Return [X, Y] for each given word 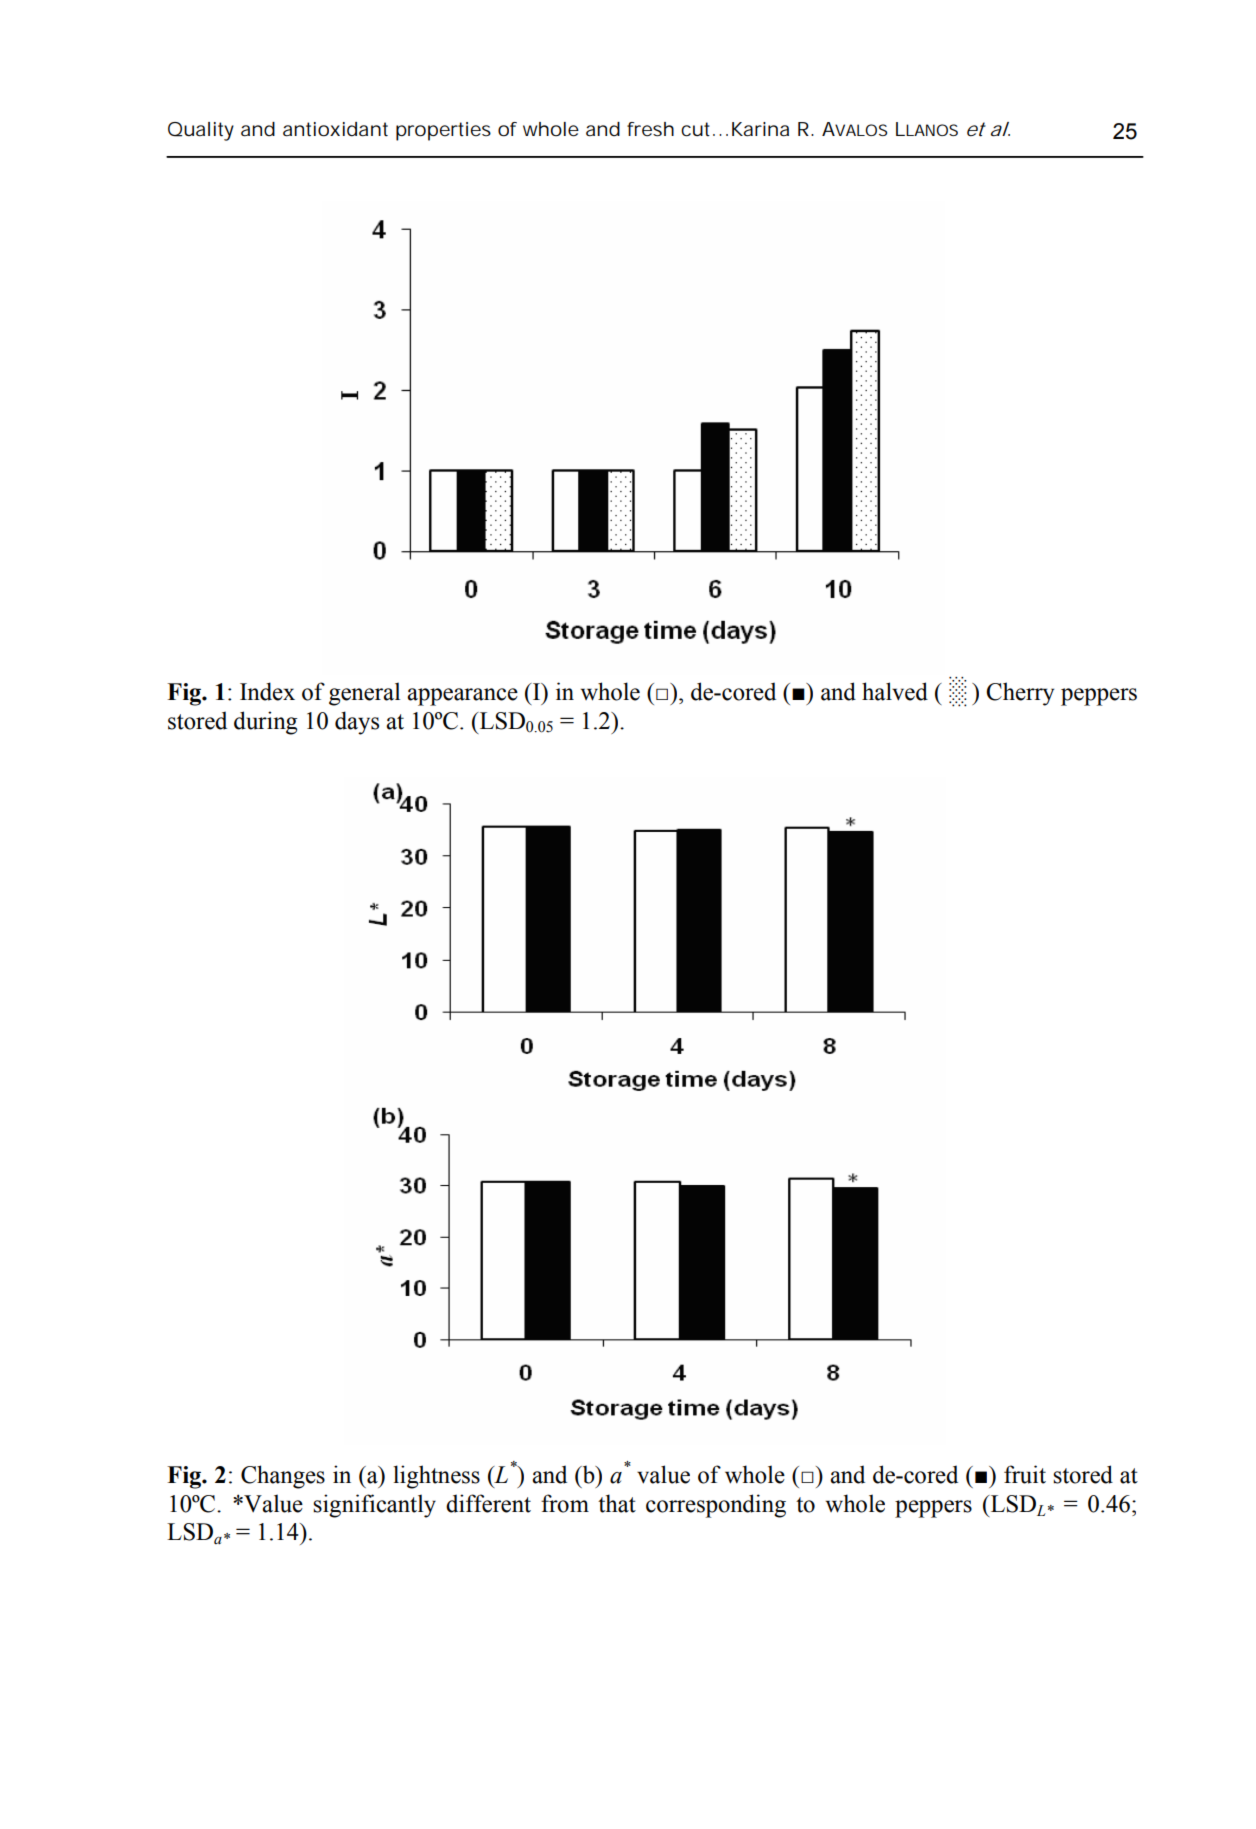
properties [443, 131]
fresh [650, 129]
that [617, 1503]
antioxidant [335, 129]
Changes [283, 1477]
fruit [1025, 1474]
